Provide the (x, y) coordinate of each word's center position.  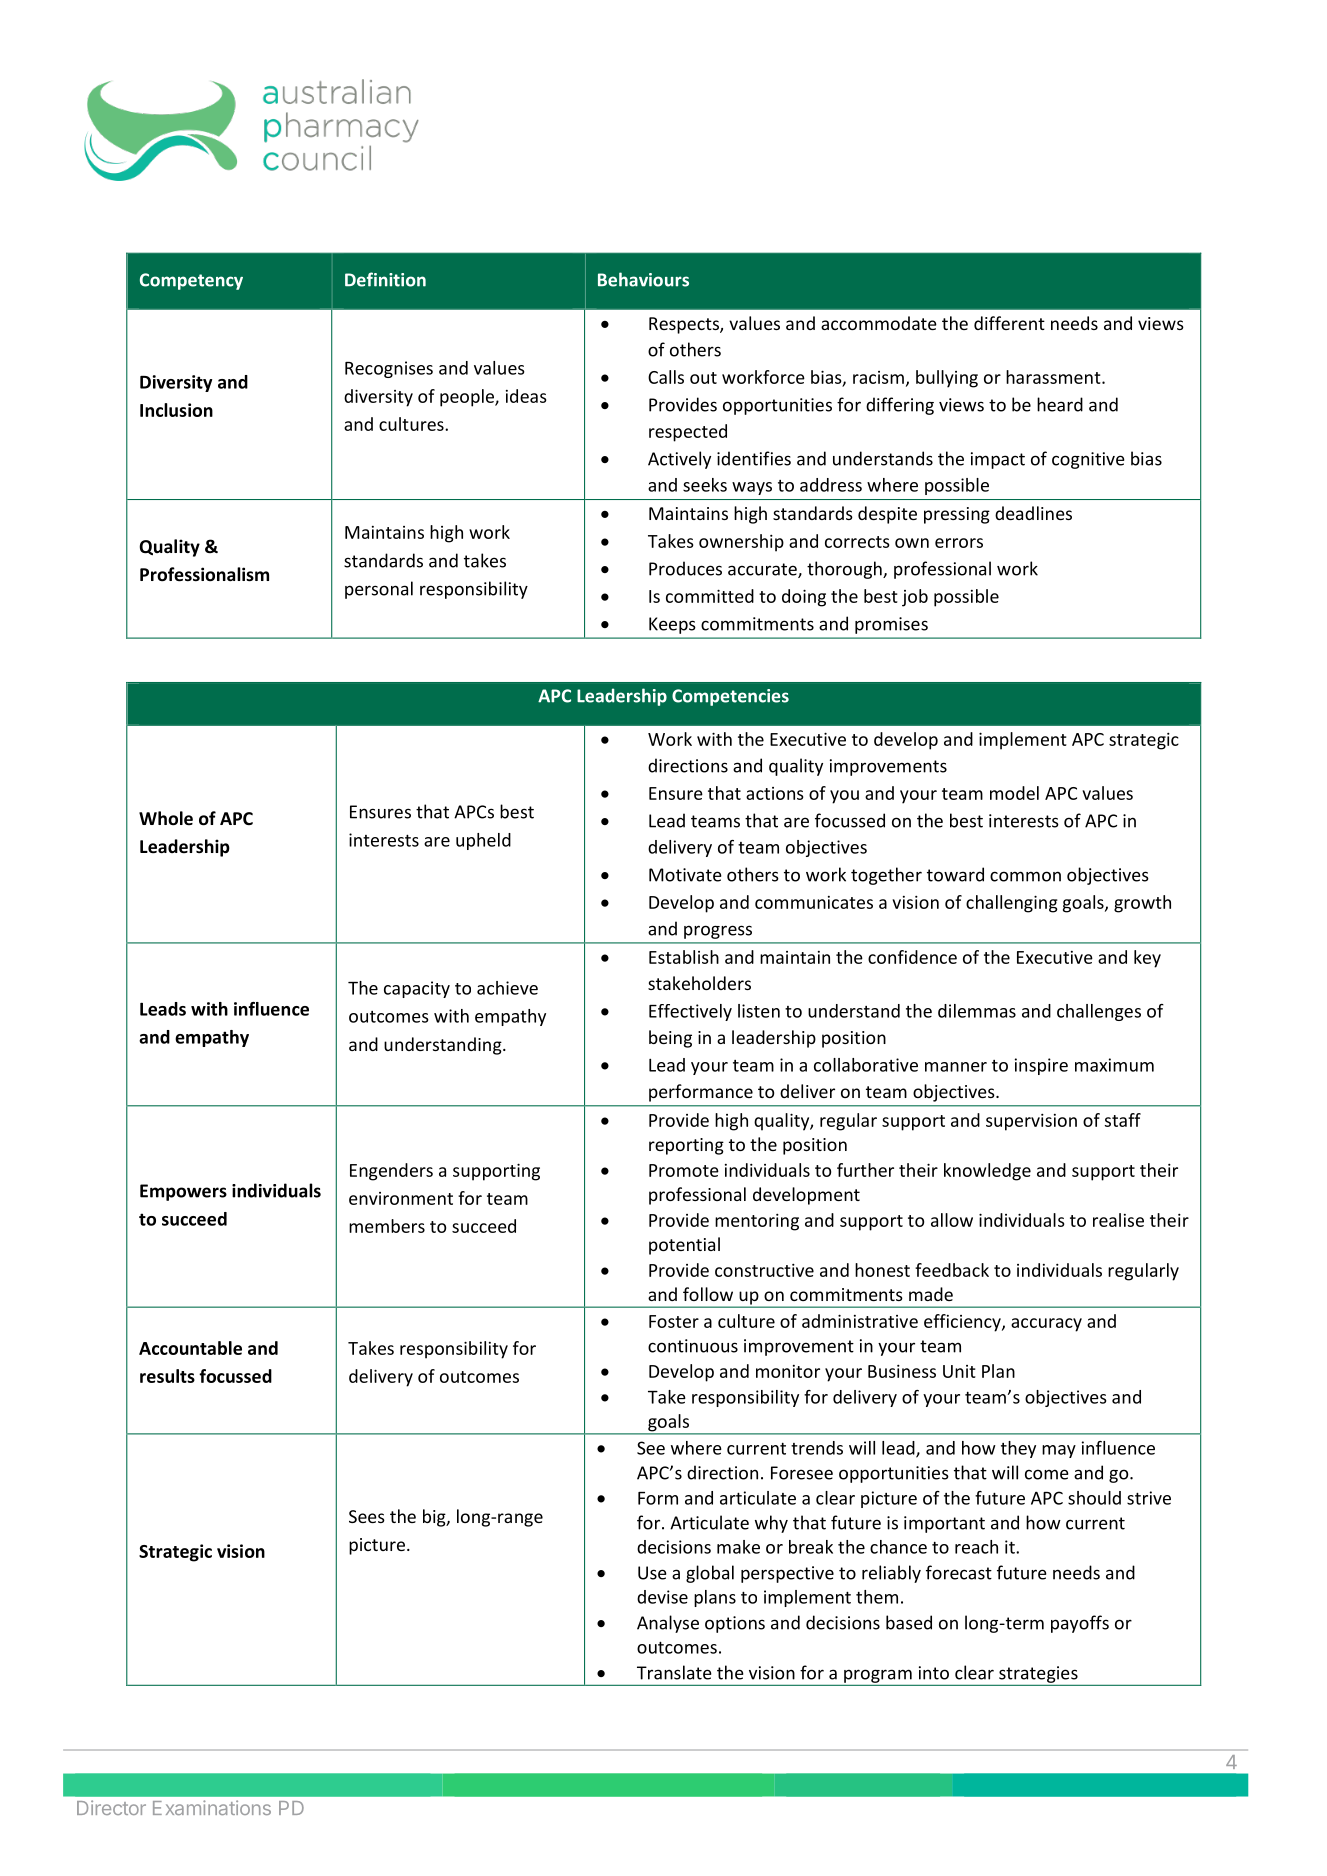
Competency (191, 281)
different (1009, 323)
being (670, 1039)
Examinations (212, 1807)
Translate (674, 1672)
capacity (417, 989)
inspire (1041, 1066)
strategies (1038, 1674)
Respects (685, 325)
